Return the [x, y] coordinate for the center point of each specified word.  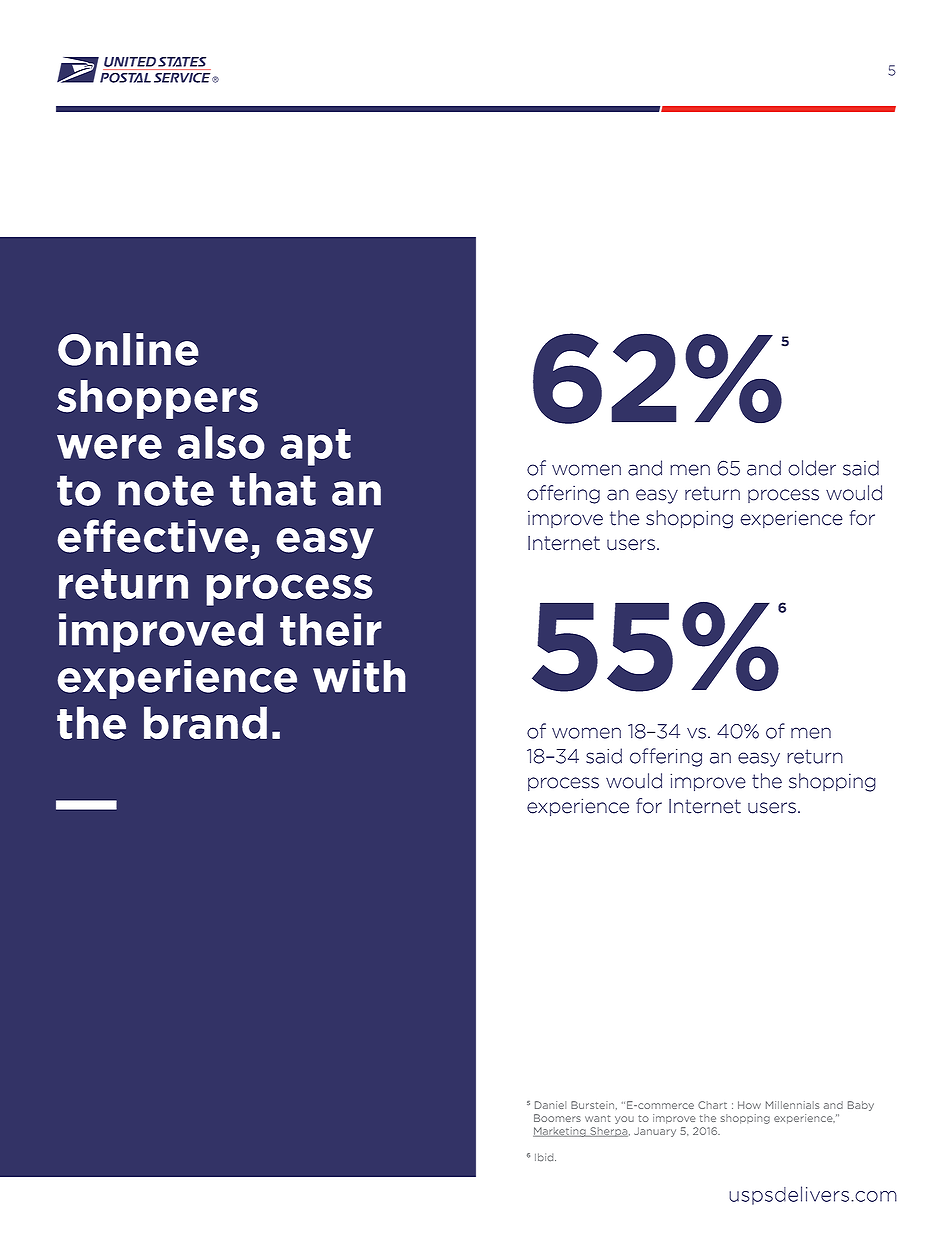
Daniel [550, 1105]
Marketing [560, 1132]
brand [205, 723]
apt [315, 447]
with [359, 676]
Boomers [557, 1118]
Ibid [545, 1157]
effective [152, 536]
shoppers [157, 399]
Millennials [792, 1105]
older [812, 468]
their [331, 629]
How [749, 1105]
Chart [712, 1105]
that [273, 489]
